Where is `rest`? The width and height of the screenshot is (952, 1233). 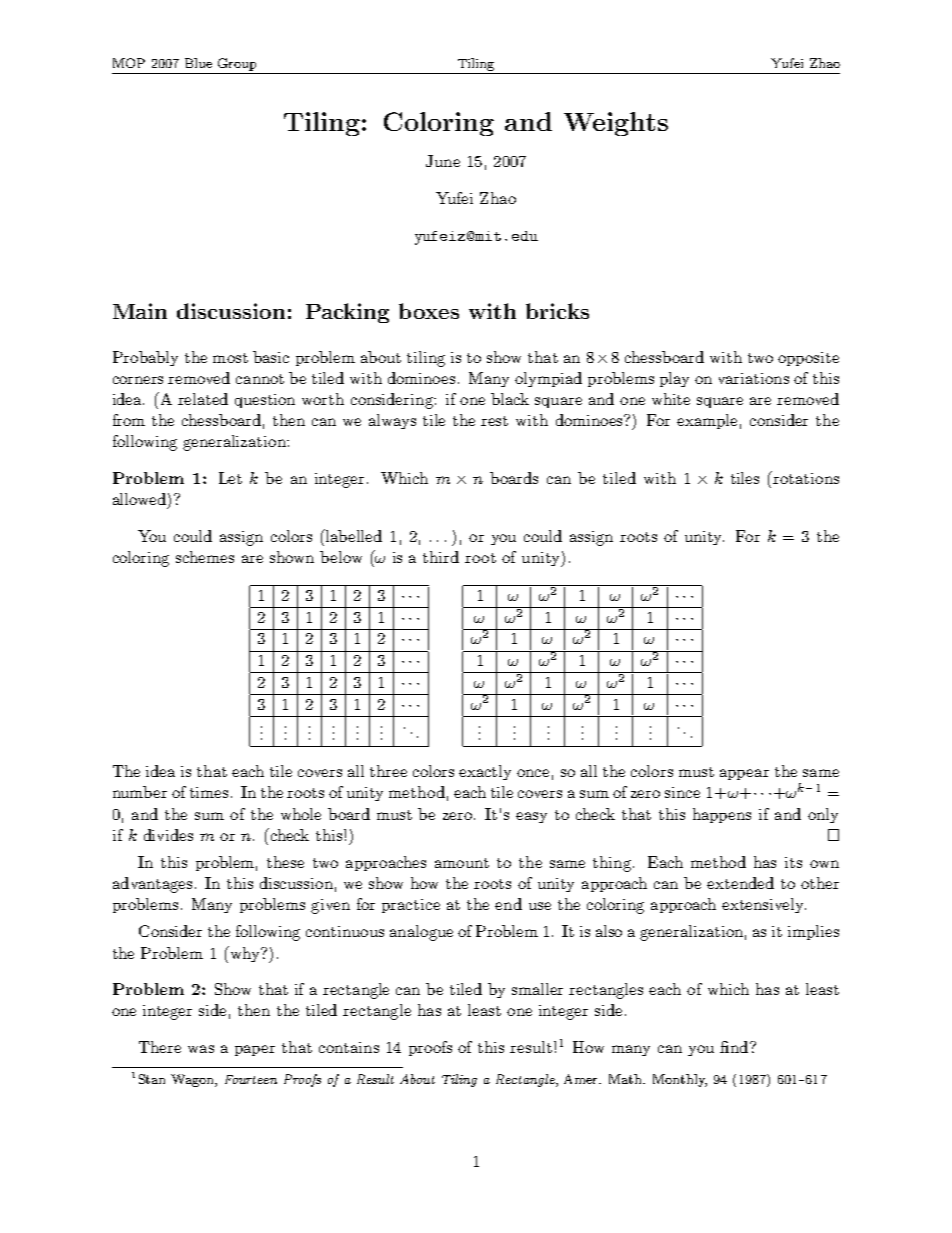 rest is located at coordinates (494, 421).
